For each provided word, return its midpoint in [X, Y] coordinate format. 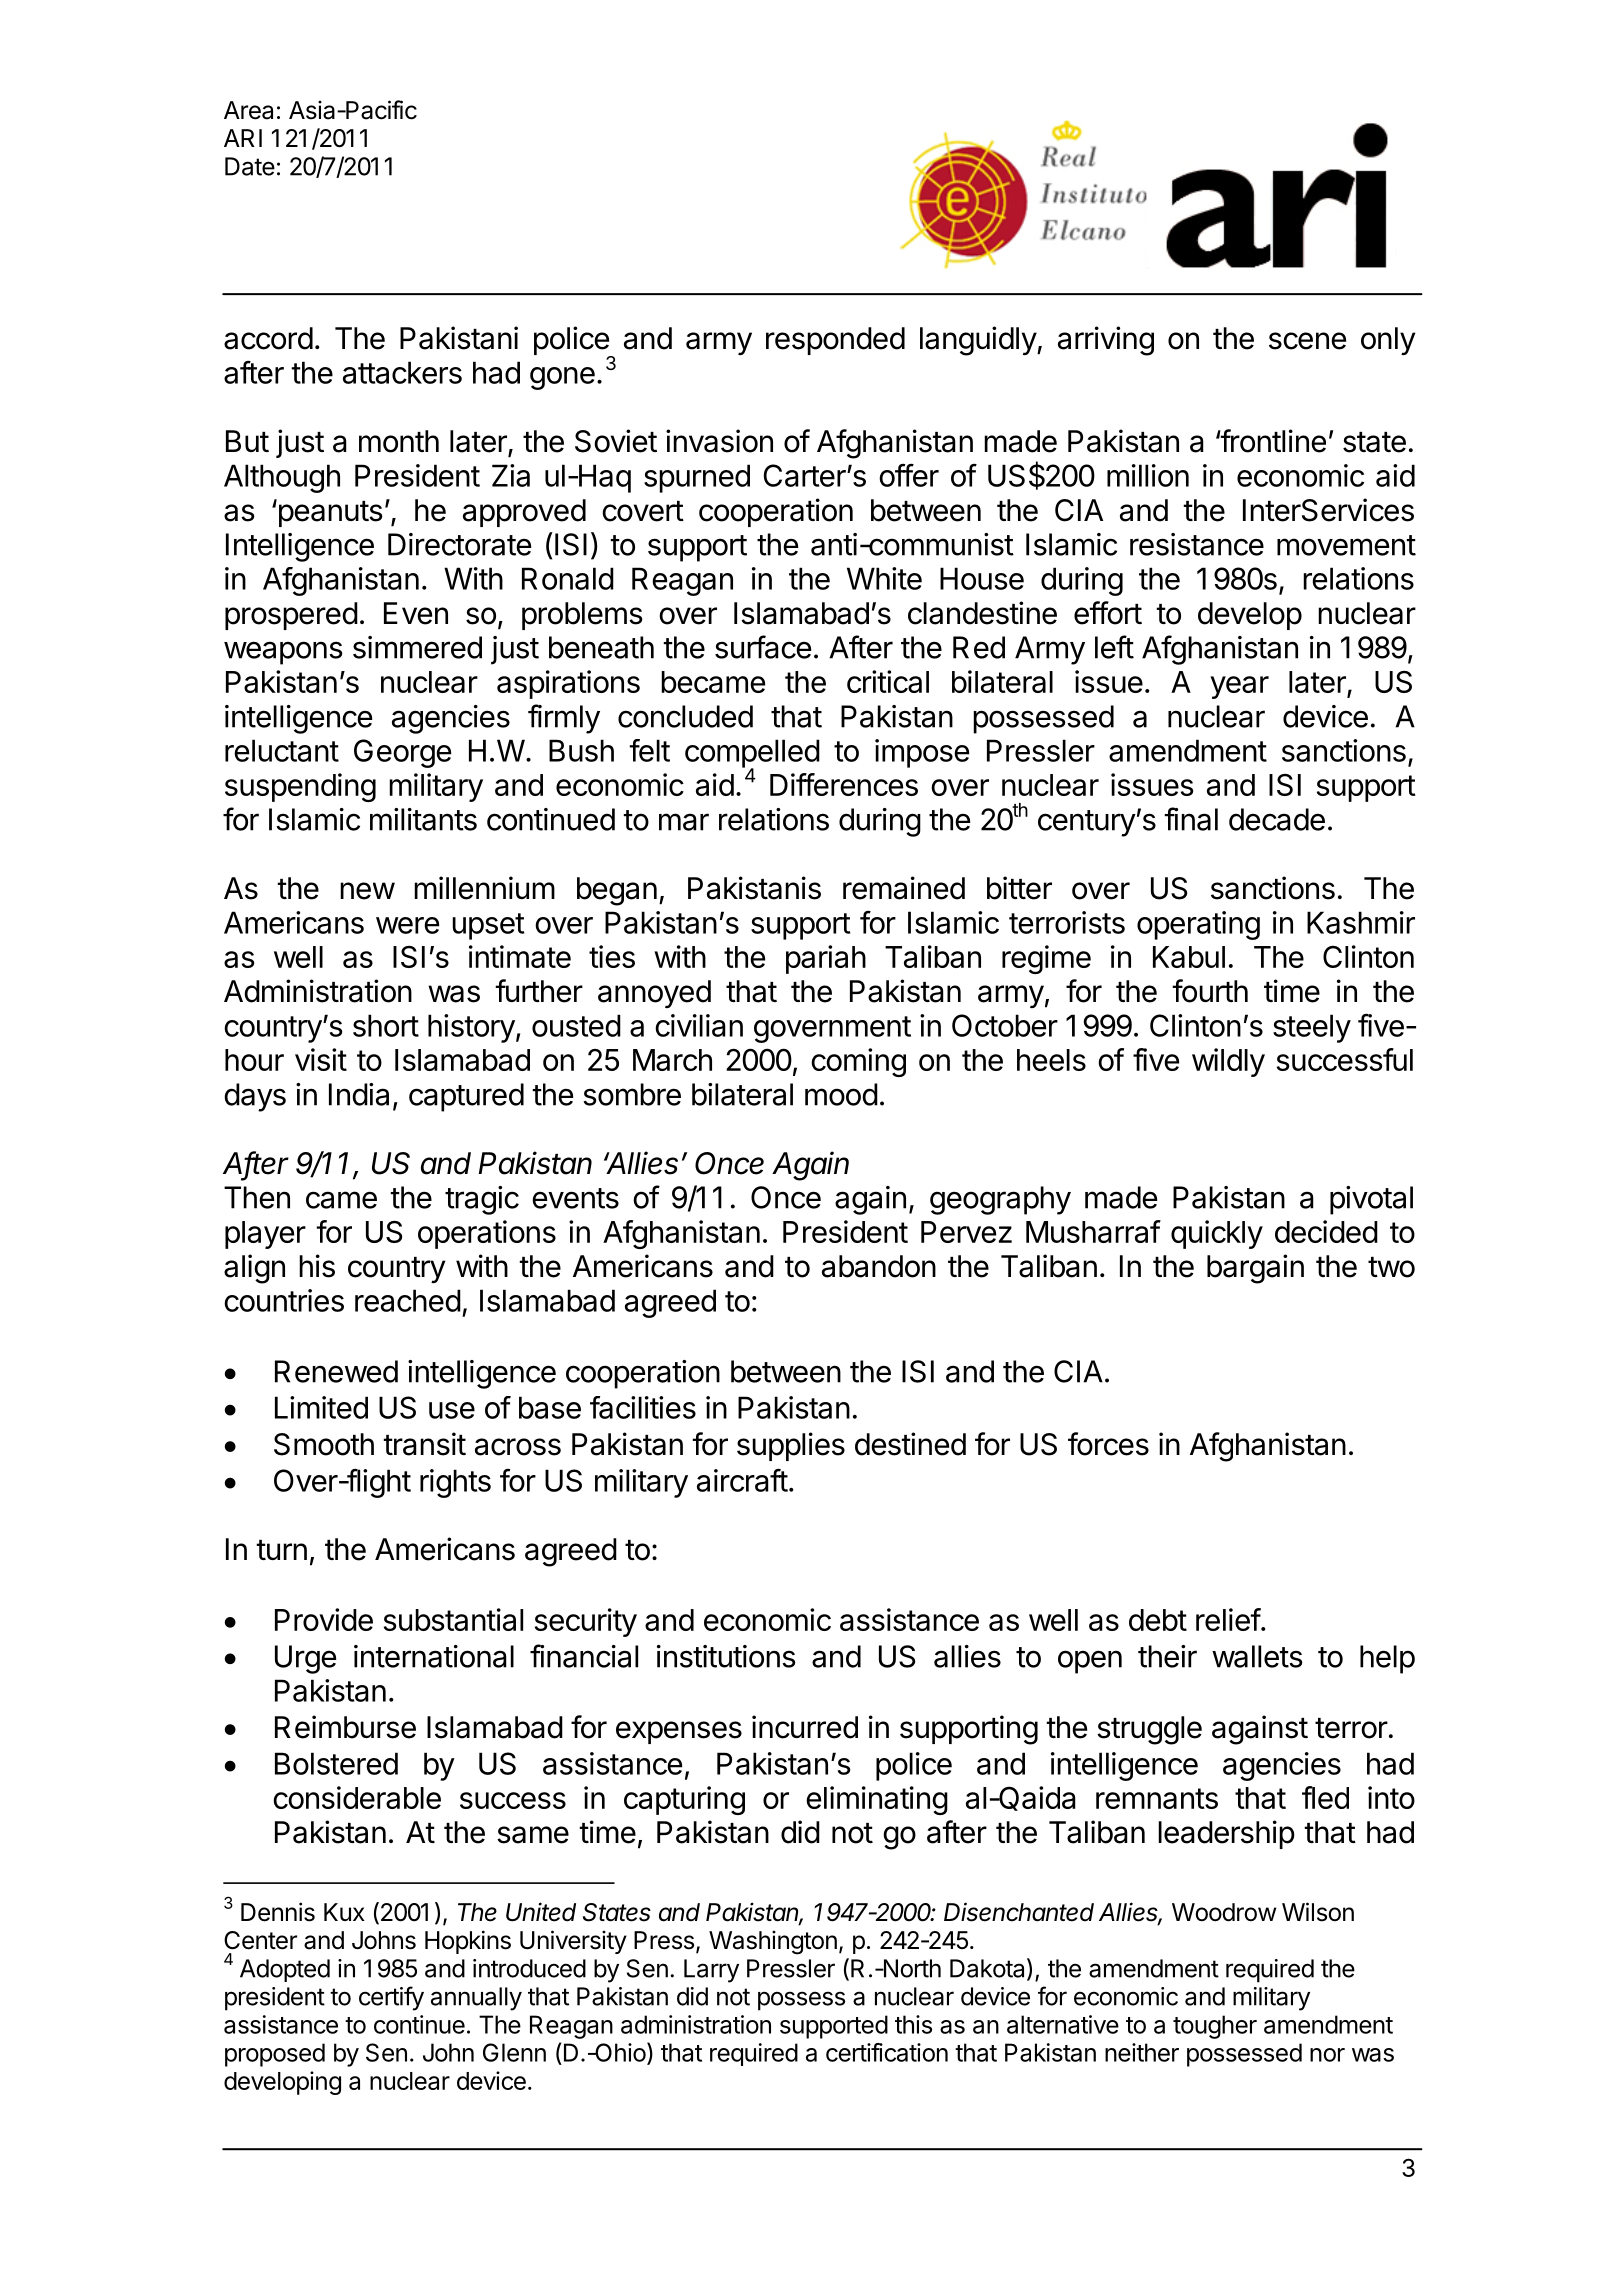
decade [1277, 819]
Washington [773, 1943]
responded [835, 341]
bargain [1255, 1269]
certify [391, 1998]
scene [1307, 341]
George [402, 753]
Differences [844, 784]
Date [250, 166]
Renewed [336, 1371]
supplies [791, 1446]
